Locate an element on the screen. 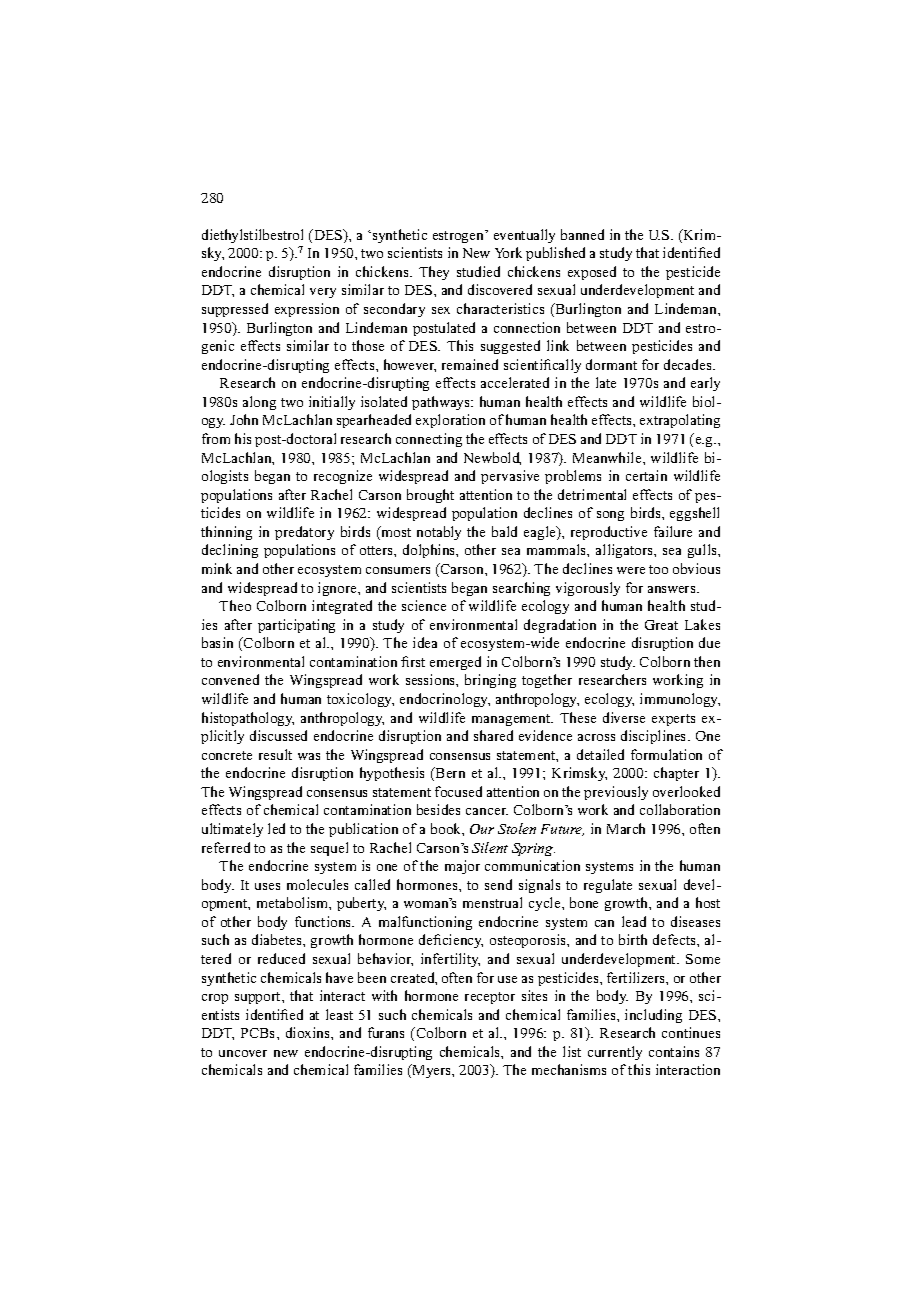 The image size is (924, 1308). notably is located at coordinates (439, 533).
